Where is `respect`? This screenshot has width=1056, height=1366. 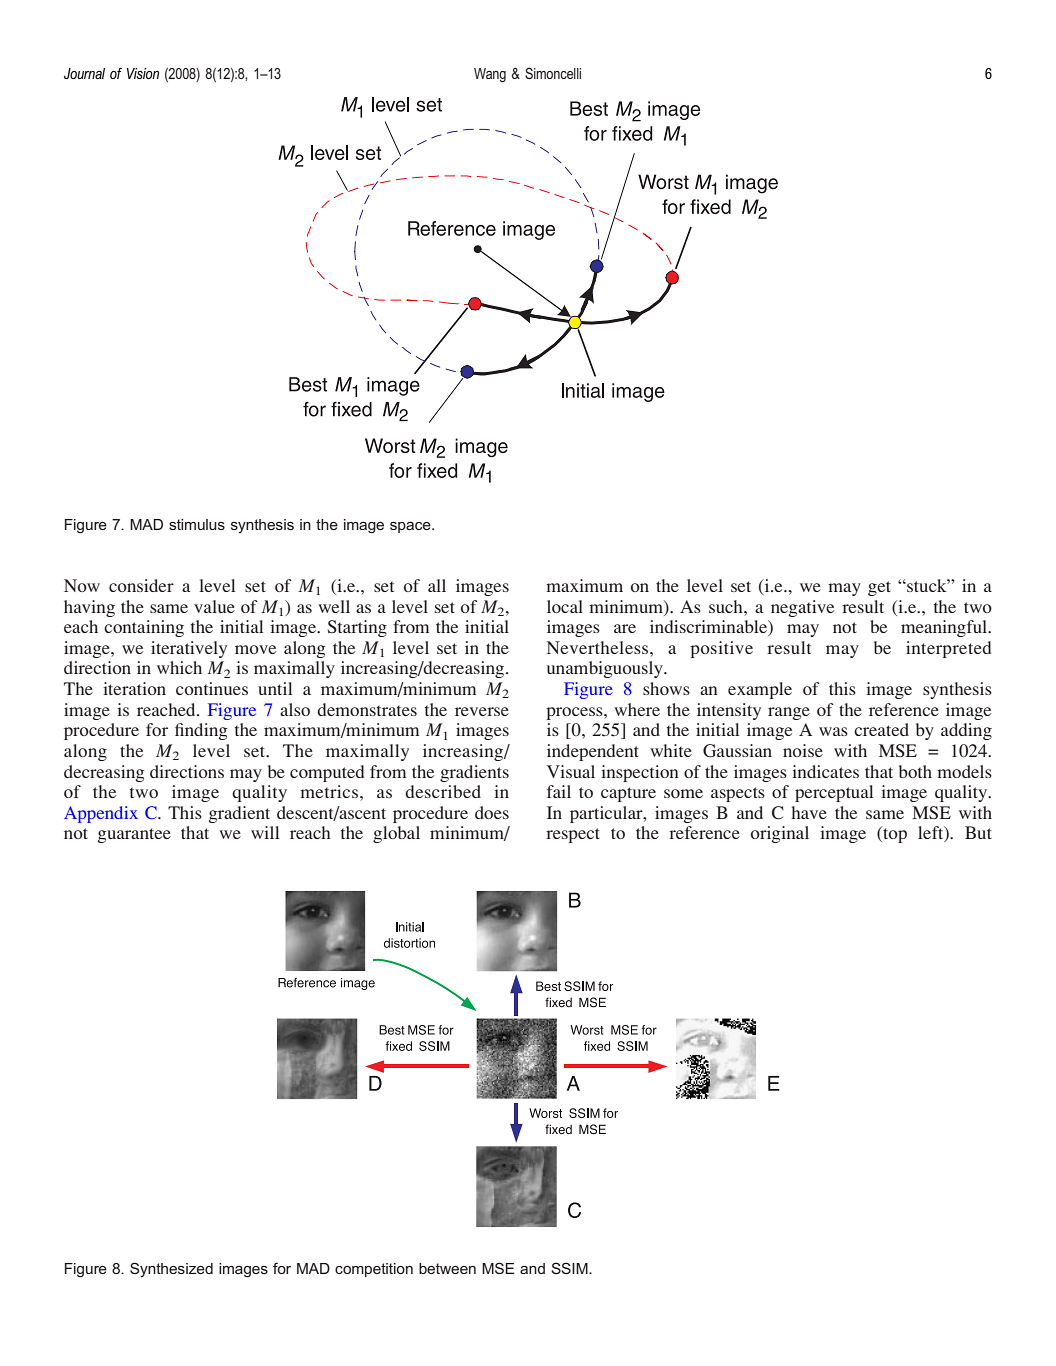 respect is located at coordinates (573, 835).
